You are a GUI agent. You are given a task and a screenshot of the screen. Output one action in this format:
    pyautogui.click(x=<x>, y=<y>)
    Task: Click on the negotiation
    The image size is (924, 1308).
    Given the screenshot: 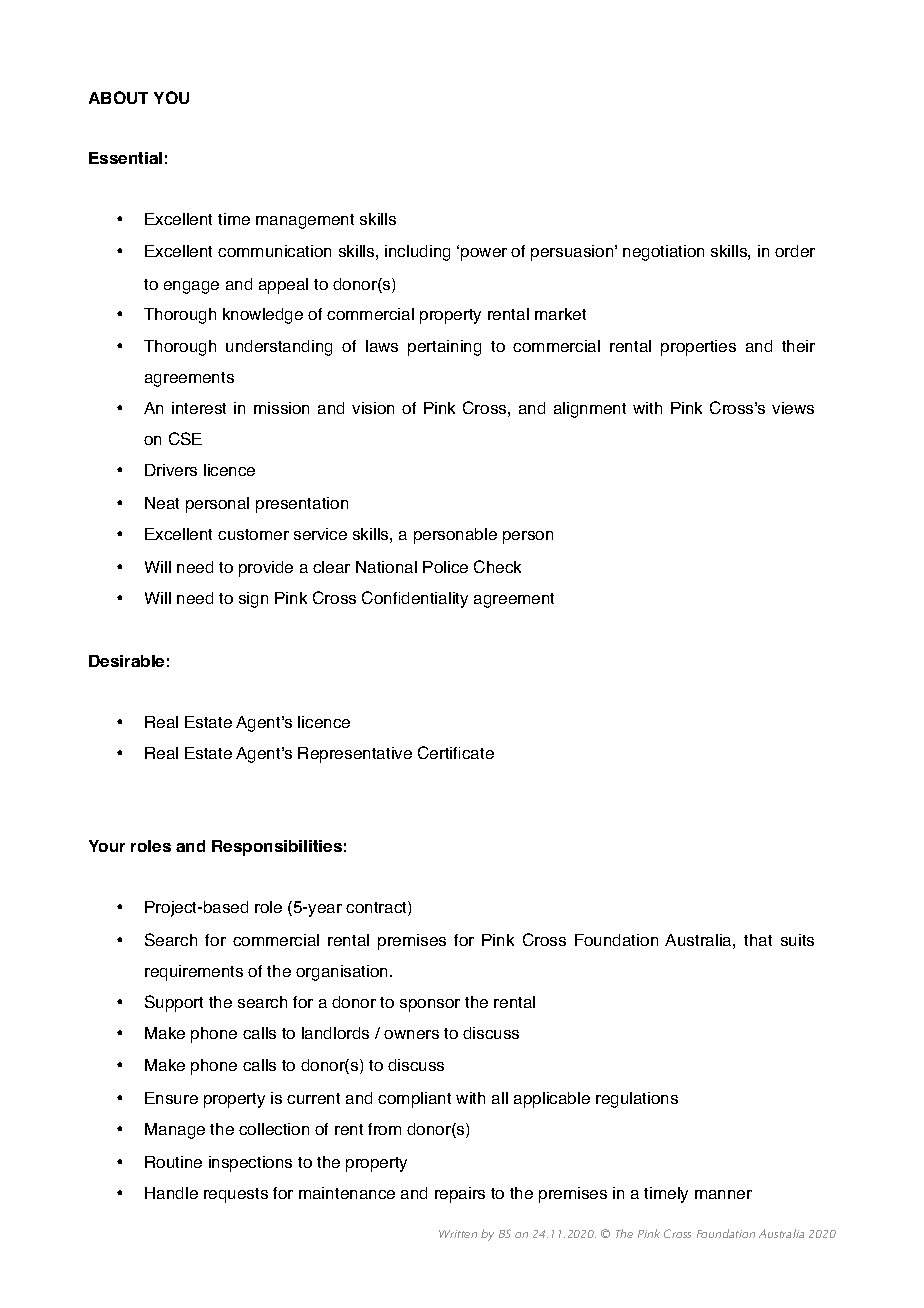 What is the action you would take?
    pyautogui.click(x=663, y=253)
